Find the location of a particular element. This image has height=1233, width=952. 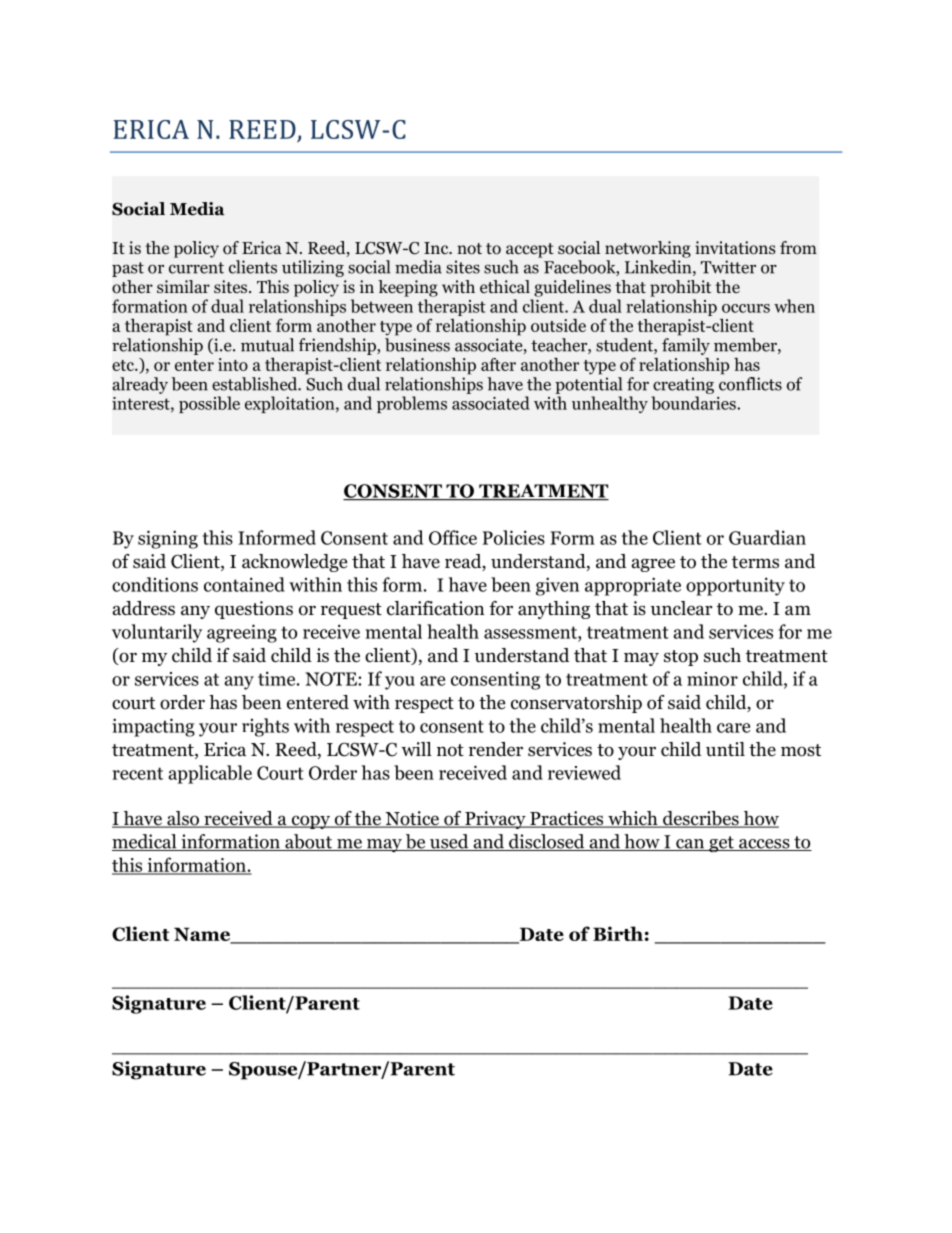

medical is located at coordinates (145, 842).
